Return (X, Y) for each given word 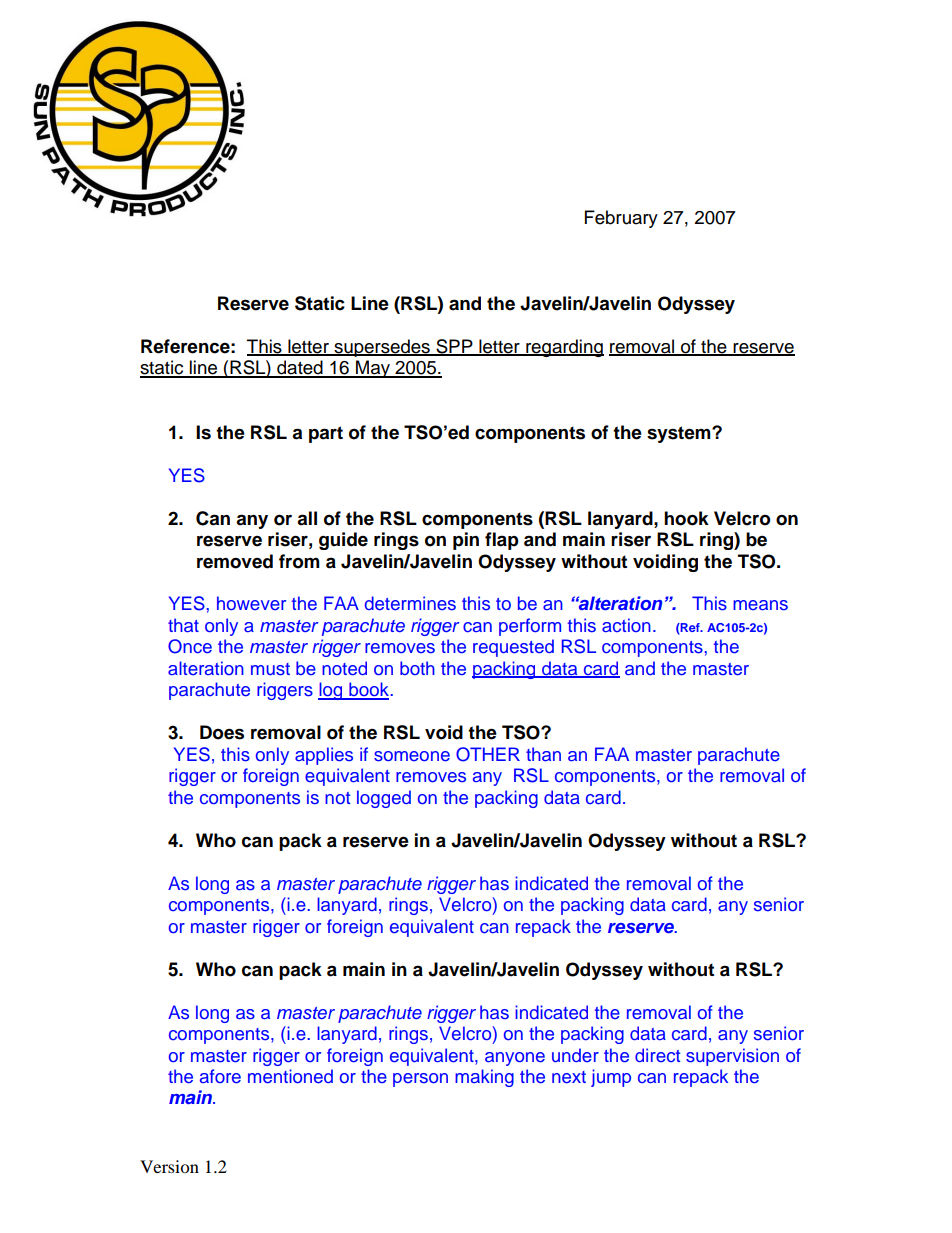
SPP (454, 347)
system (680, 434)
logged (384, 799)
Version (169, 1166)
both (417, 668)
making (484, 1078)
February (621, 219)
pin (466, 541)
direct (657, 1055)
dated (300, 368)
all (307, 518)
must (270, 669)
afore (220, 1076)
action (626, 625)
